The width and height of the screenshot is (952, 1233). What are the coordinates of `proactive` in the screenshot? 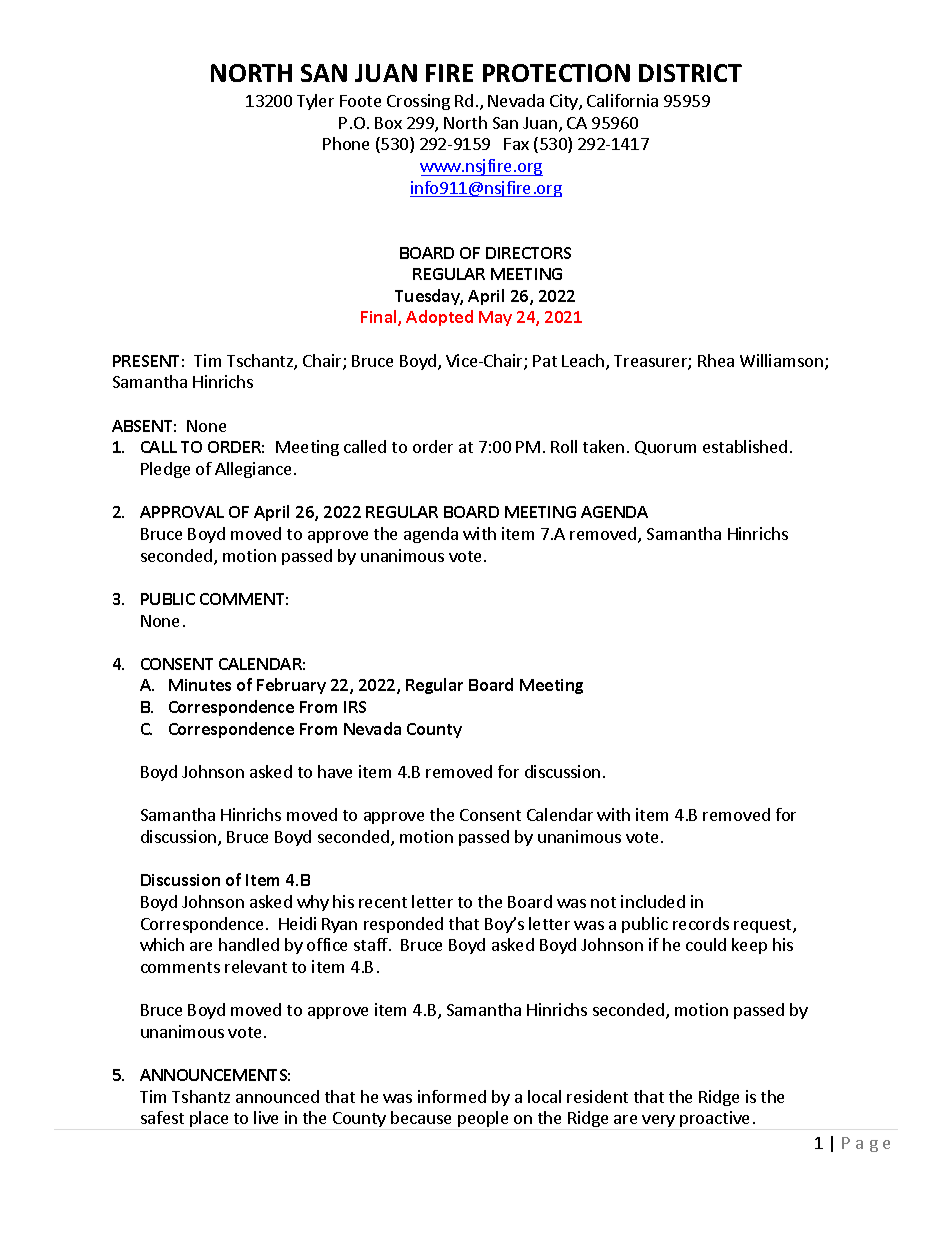 It's located at (714, 1119).
